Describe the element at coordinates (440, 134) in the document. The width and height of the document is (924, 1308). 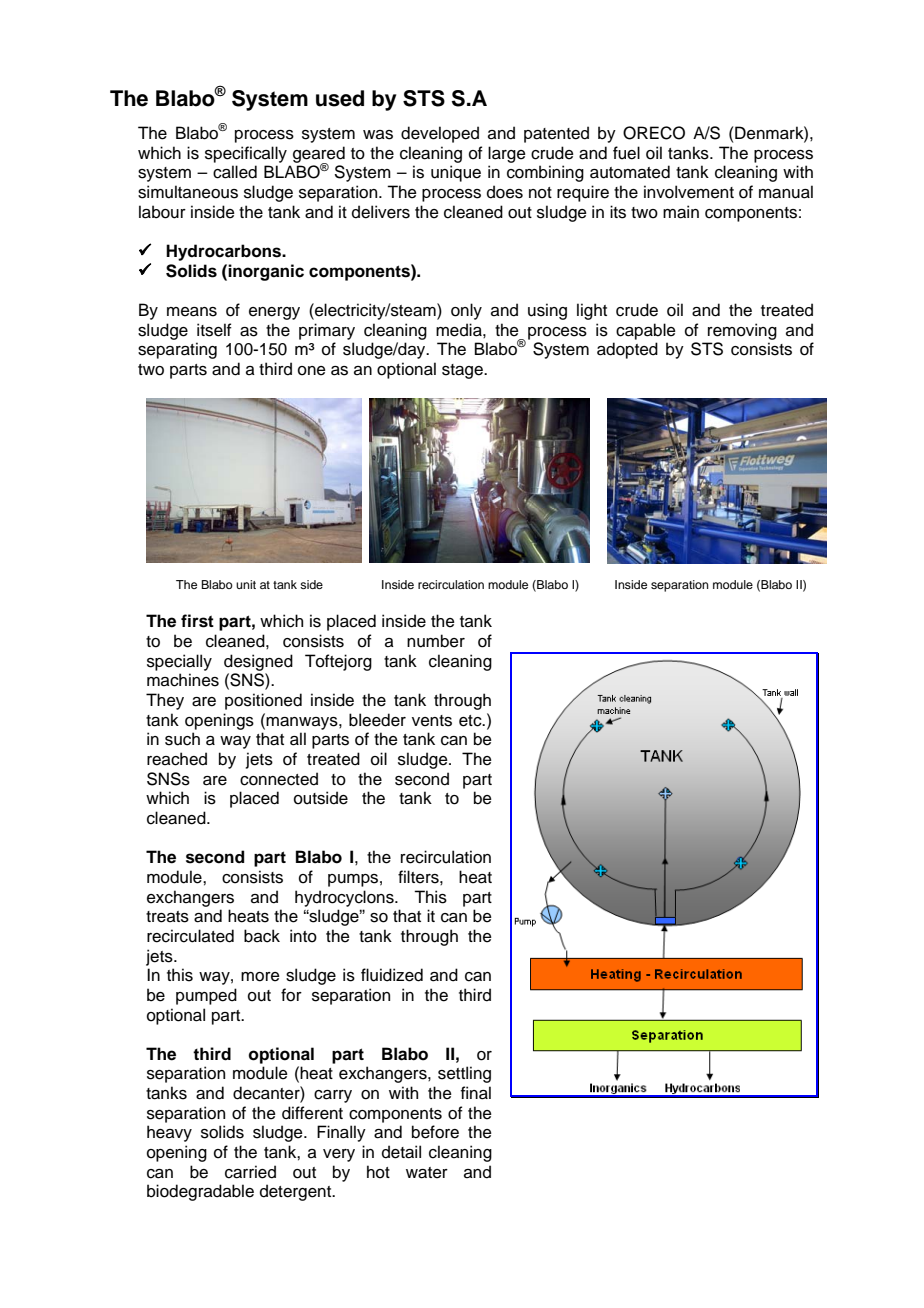
I see `developed` at that location.
